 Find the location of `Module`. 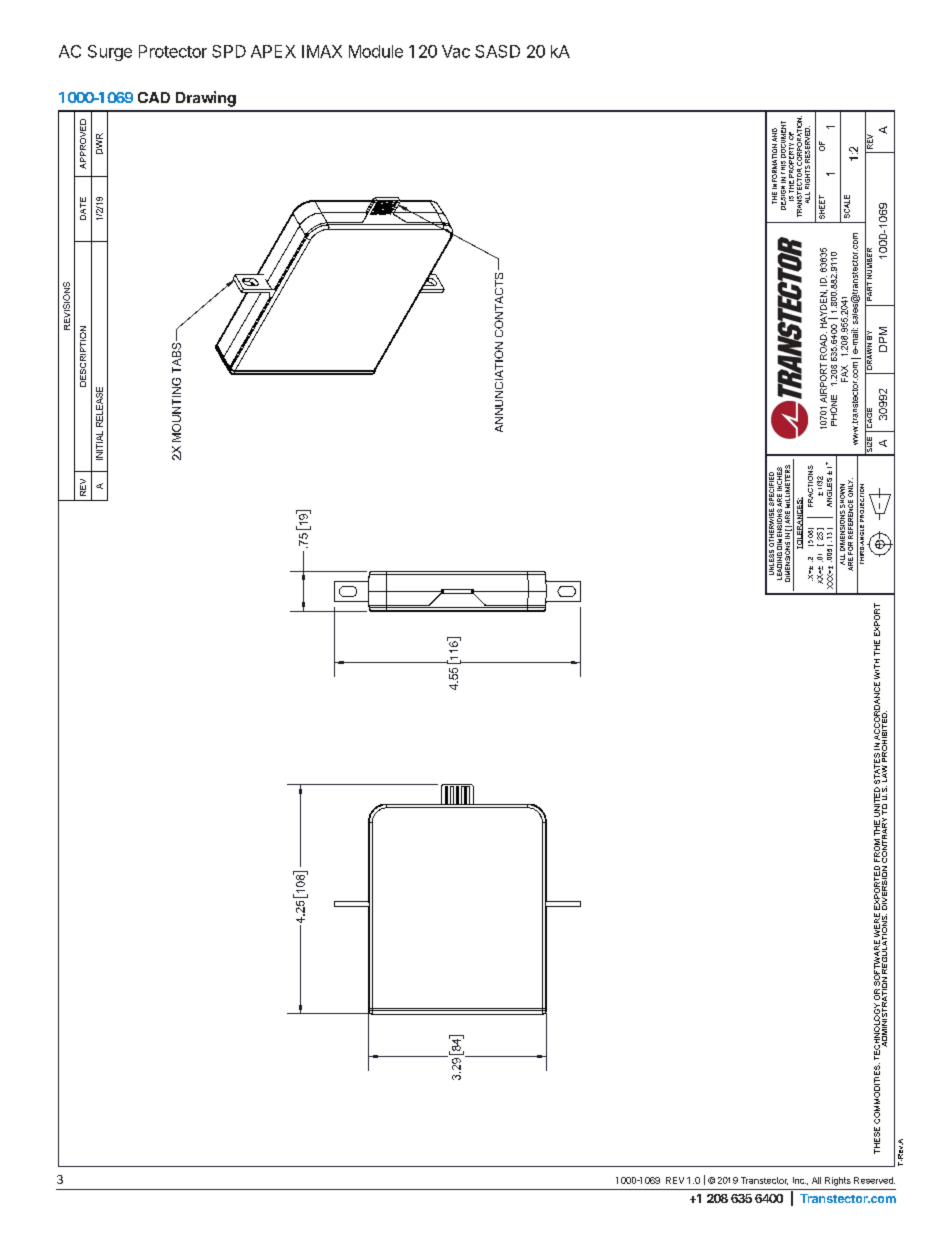

Module is located at coordinates (376, 51).
